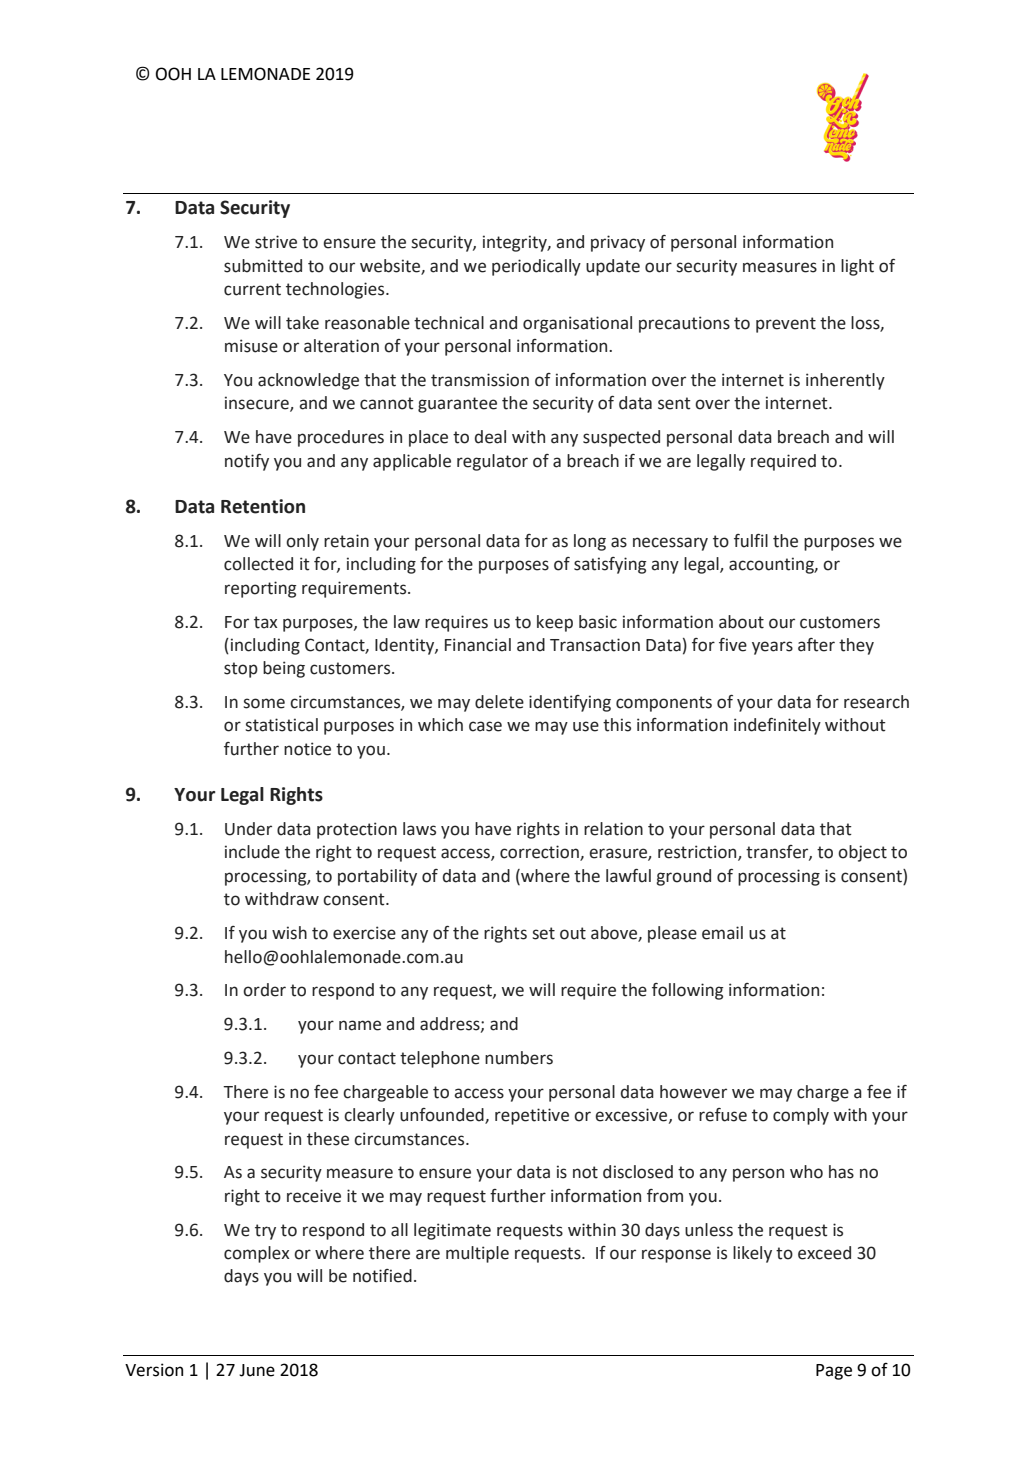  What do you see at coordinates (477, 1254) in the document?
I see `multiple` at bounding box center [477, 1254].
